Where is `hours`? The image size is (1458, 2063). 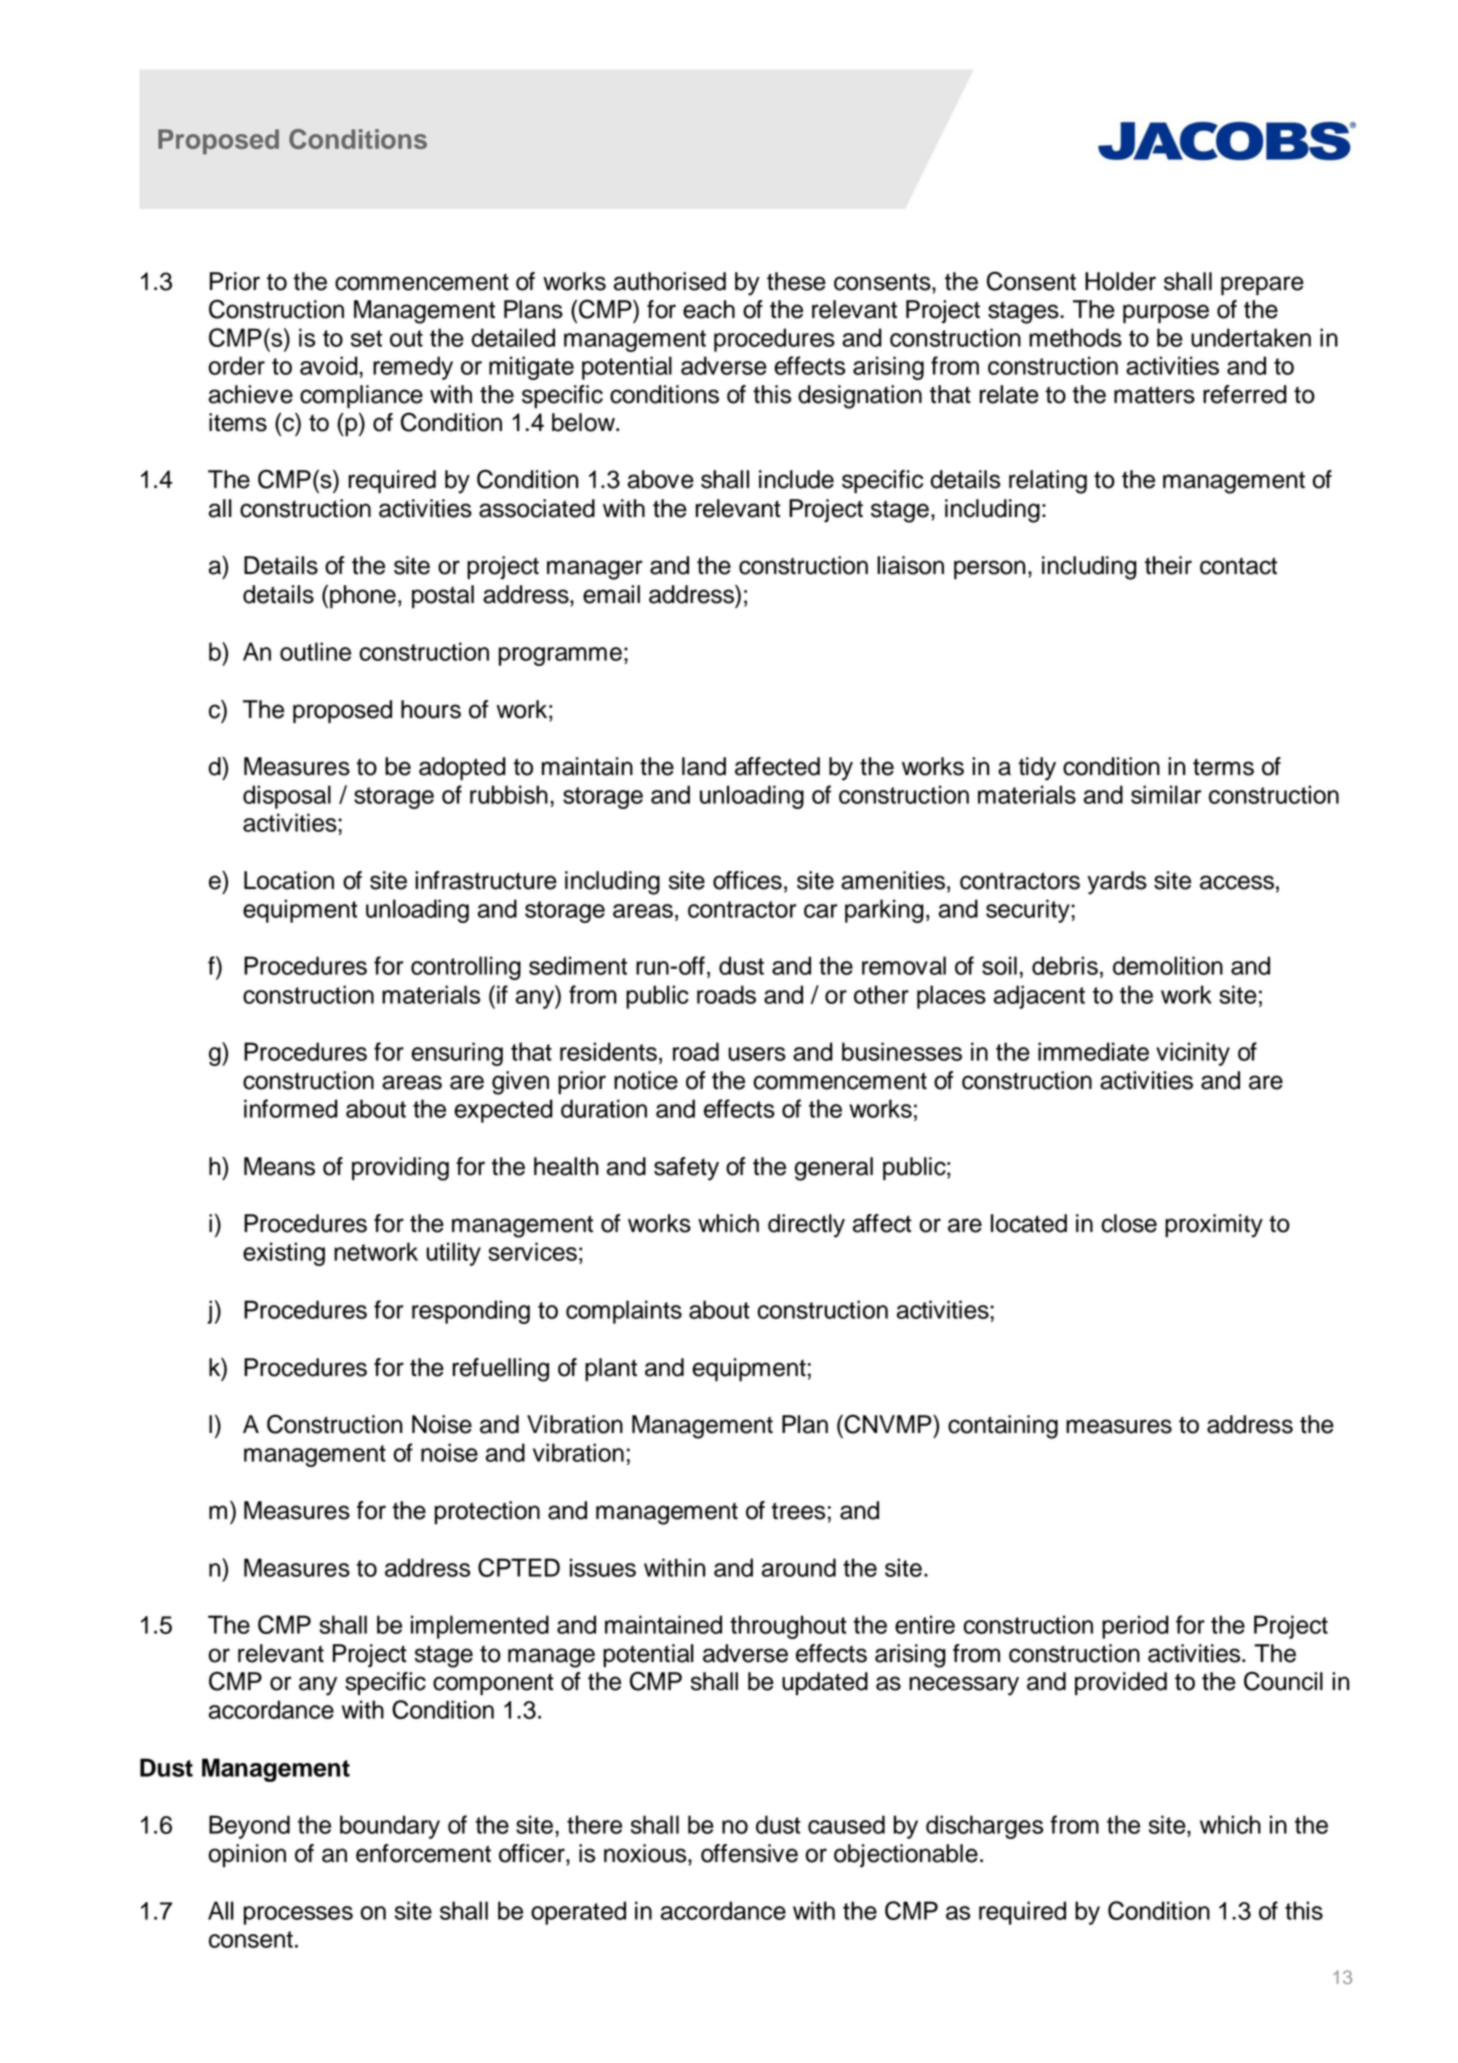
hours is located at coordinates (431, 709).
